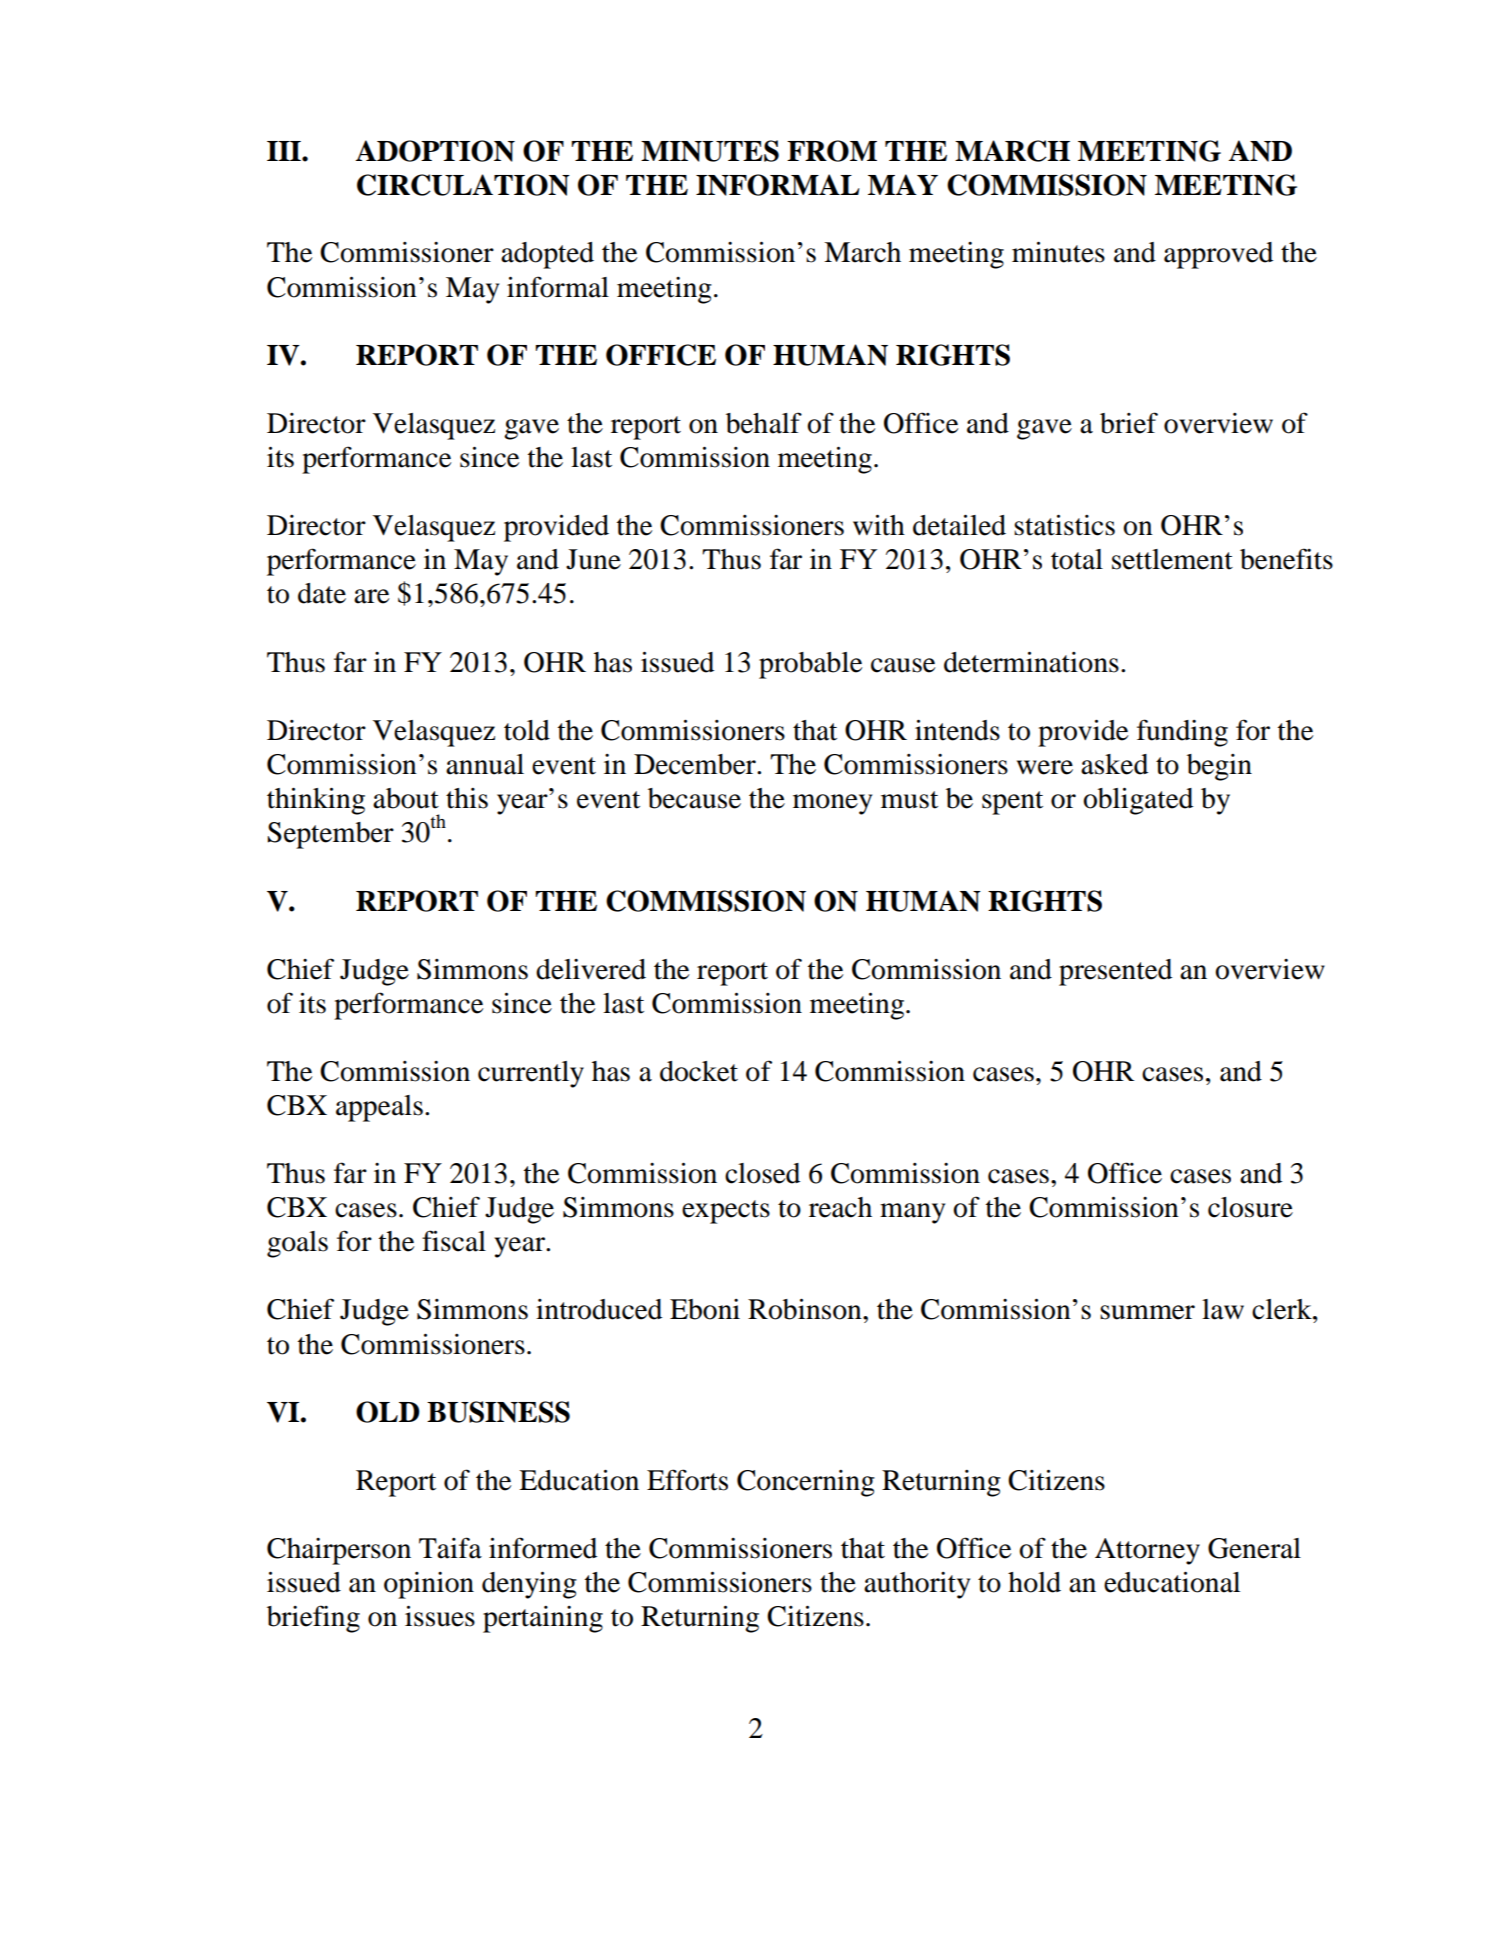 The height and width of the screenshot is (1957, 1512). What do you see at coordinates (832, 151) in the screenshot?
I see `FROM` at bounding box center [832, 151].
